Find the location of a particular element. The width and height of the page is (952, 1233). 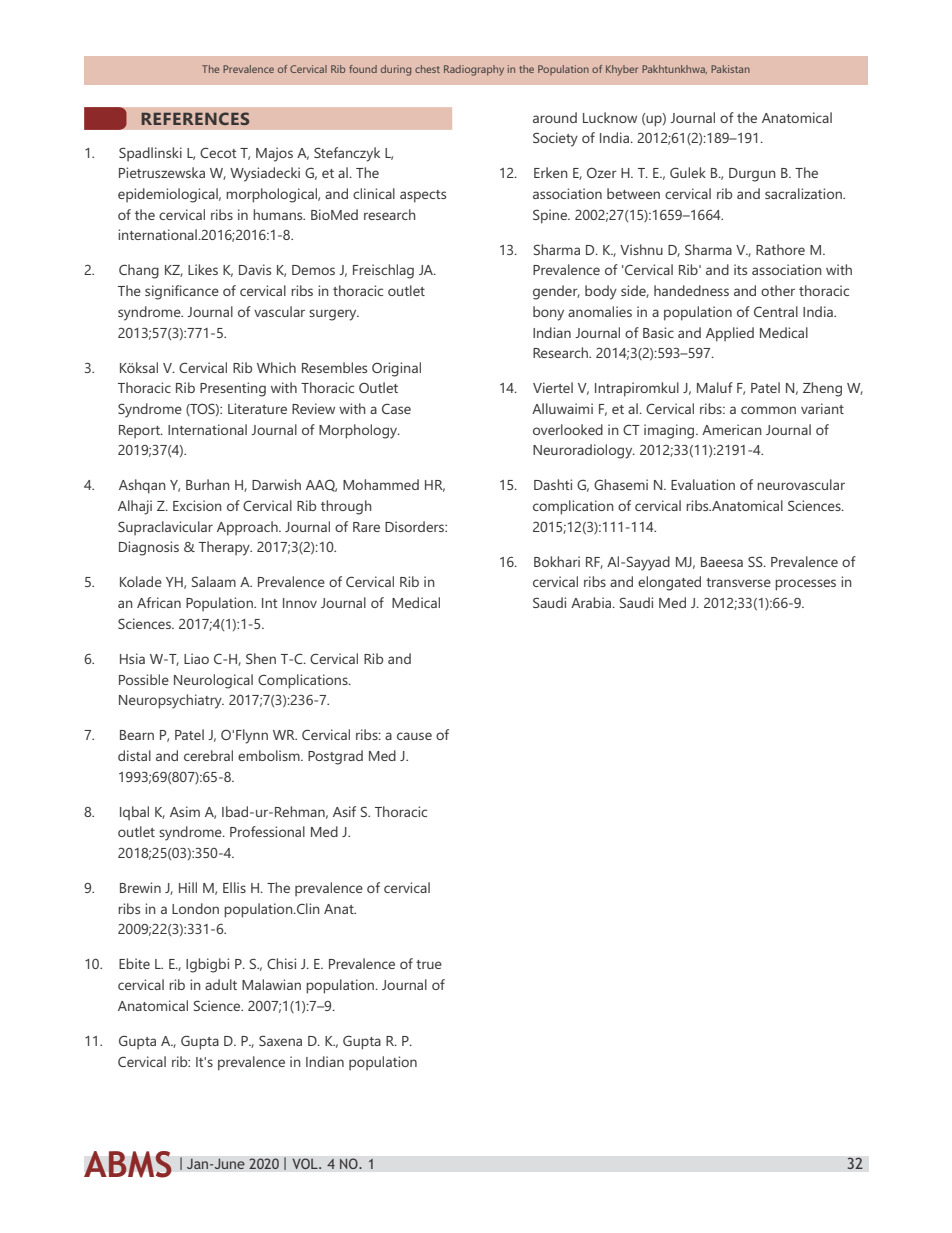

Pakistan is located at coordinates (730, 69).
